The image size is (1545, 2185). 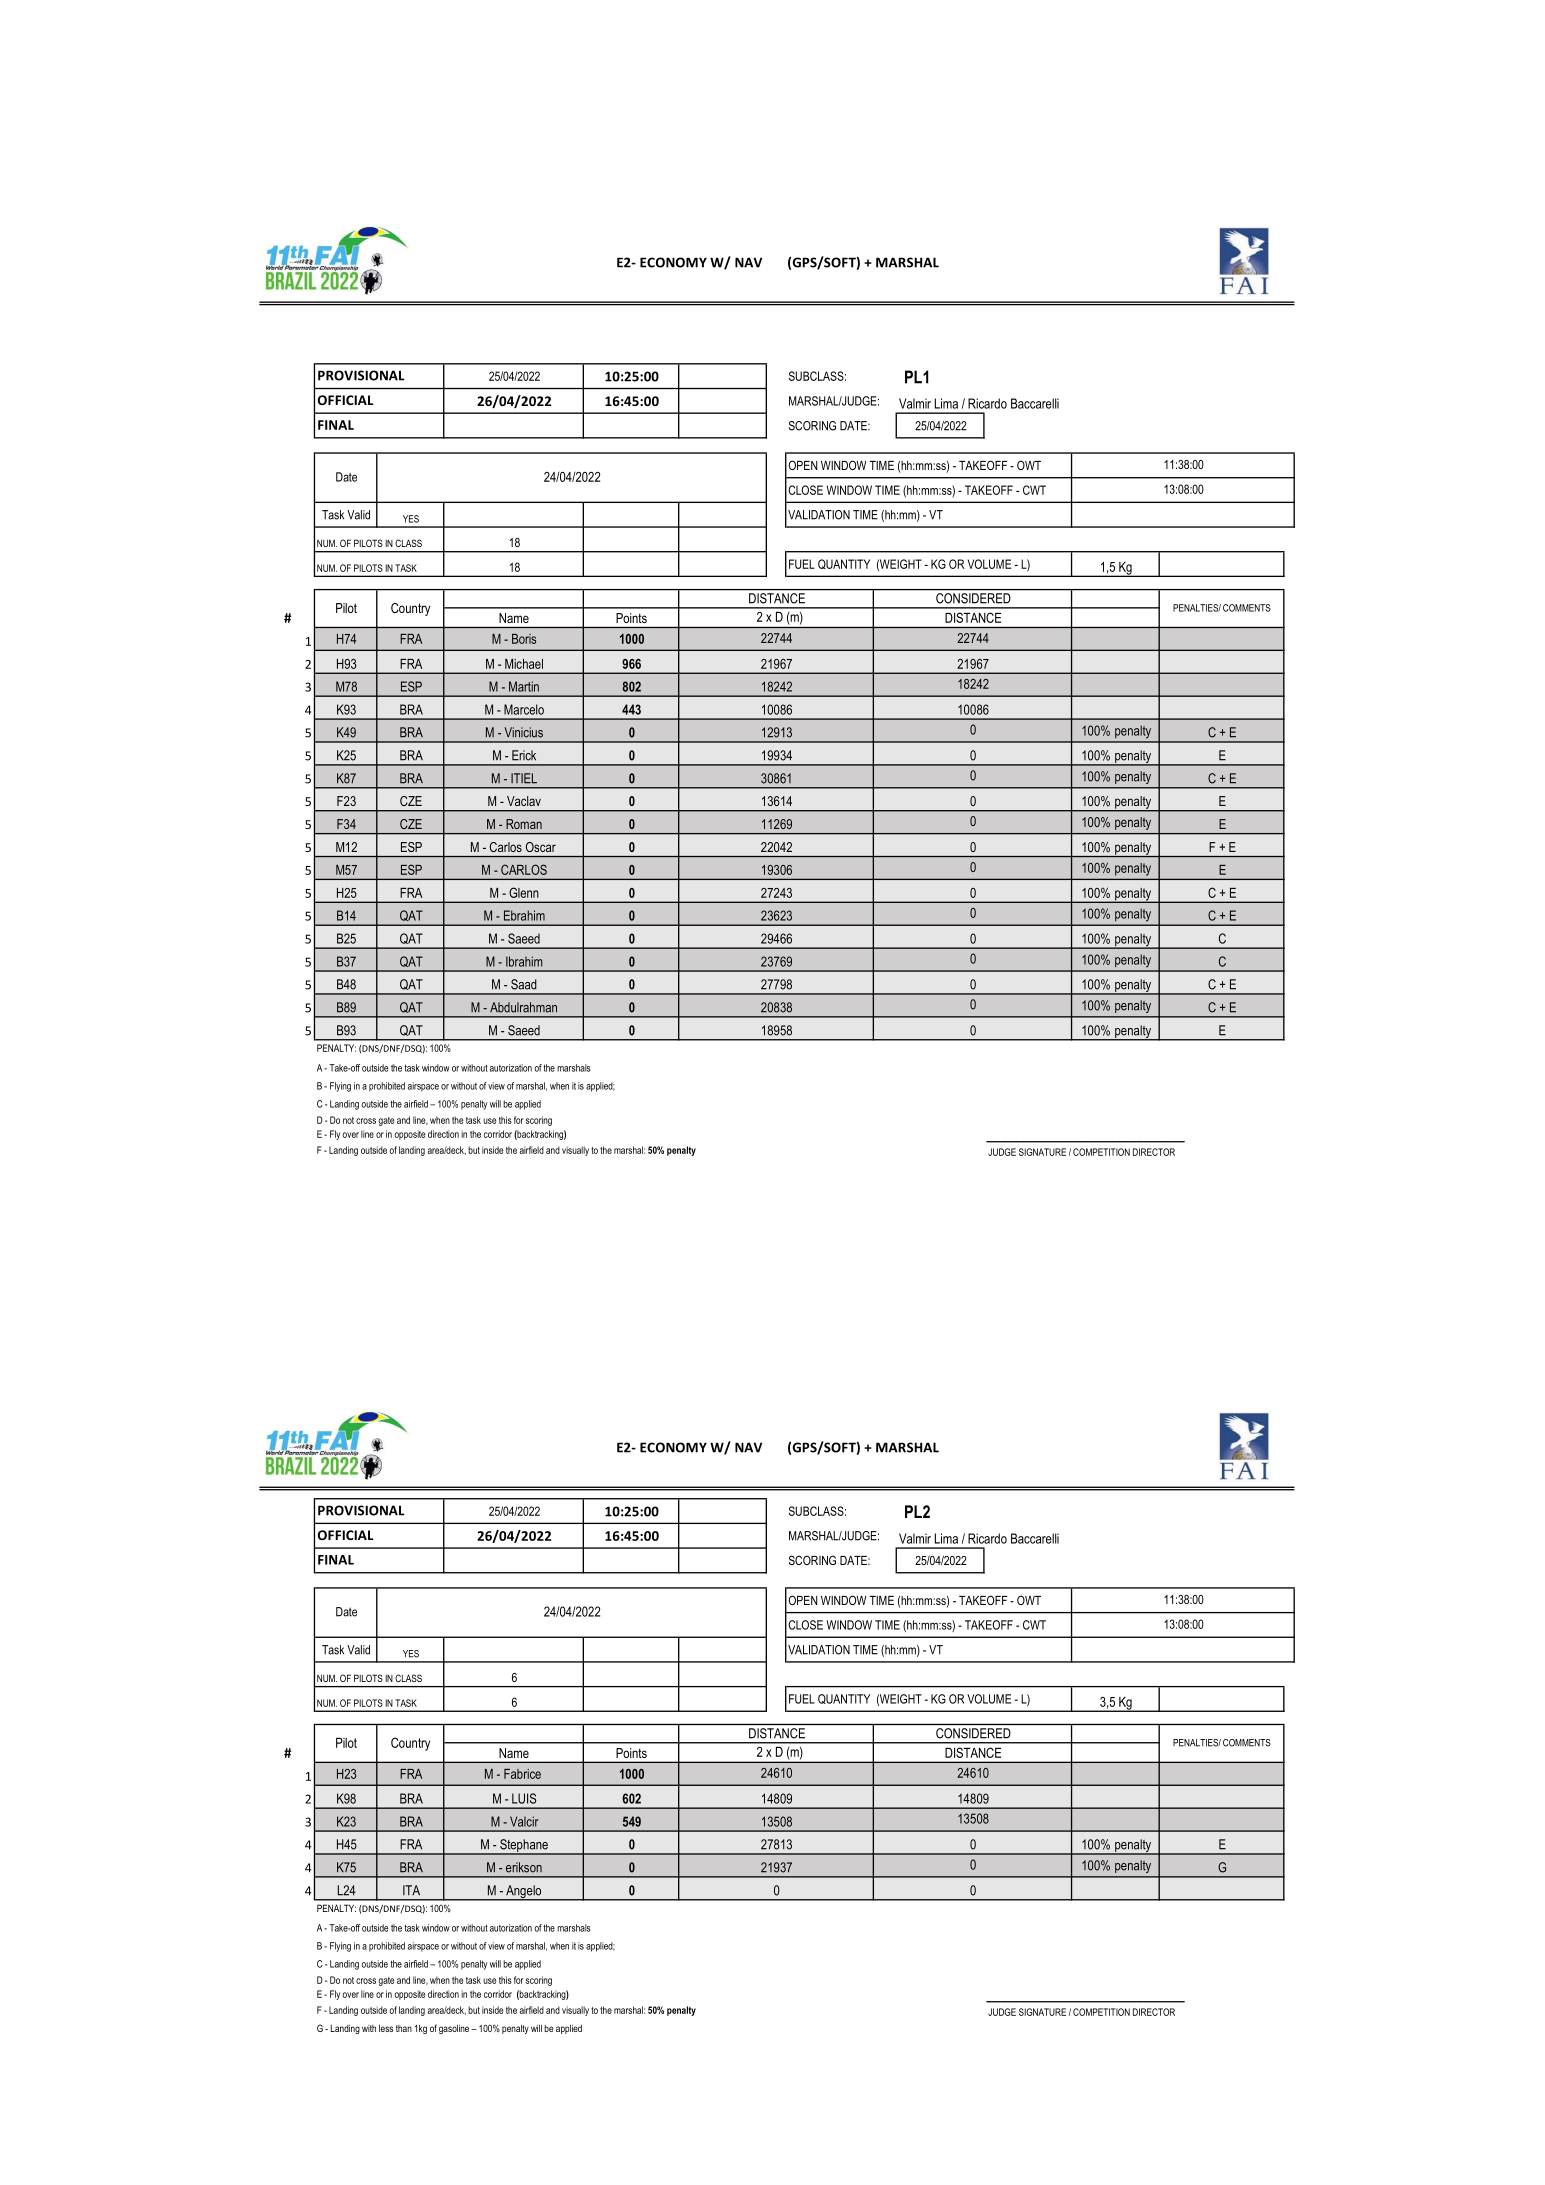 What do you see at coordinates (524, 709) in the screenshot?
I see `Marcelo` at bounding box center [524, 709].
